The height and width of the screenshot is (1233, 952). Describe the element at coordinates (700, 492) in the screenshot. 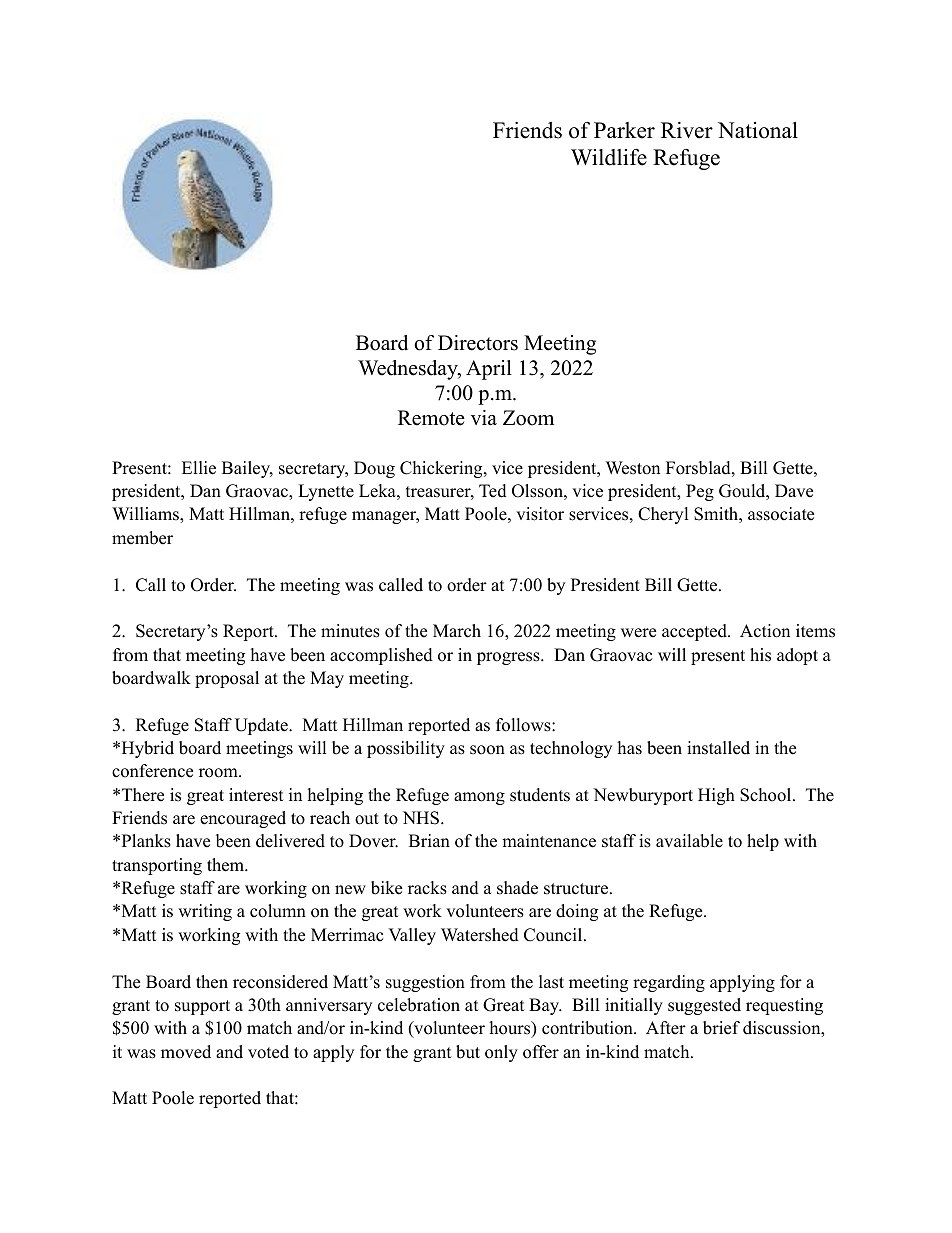

I see `Peg` at that location.
